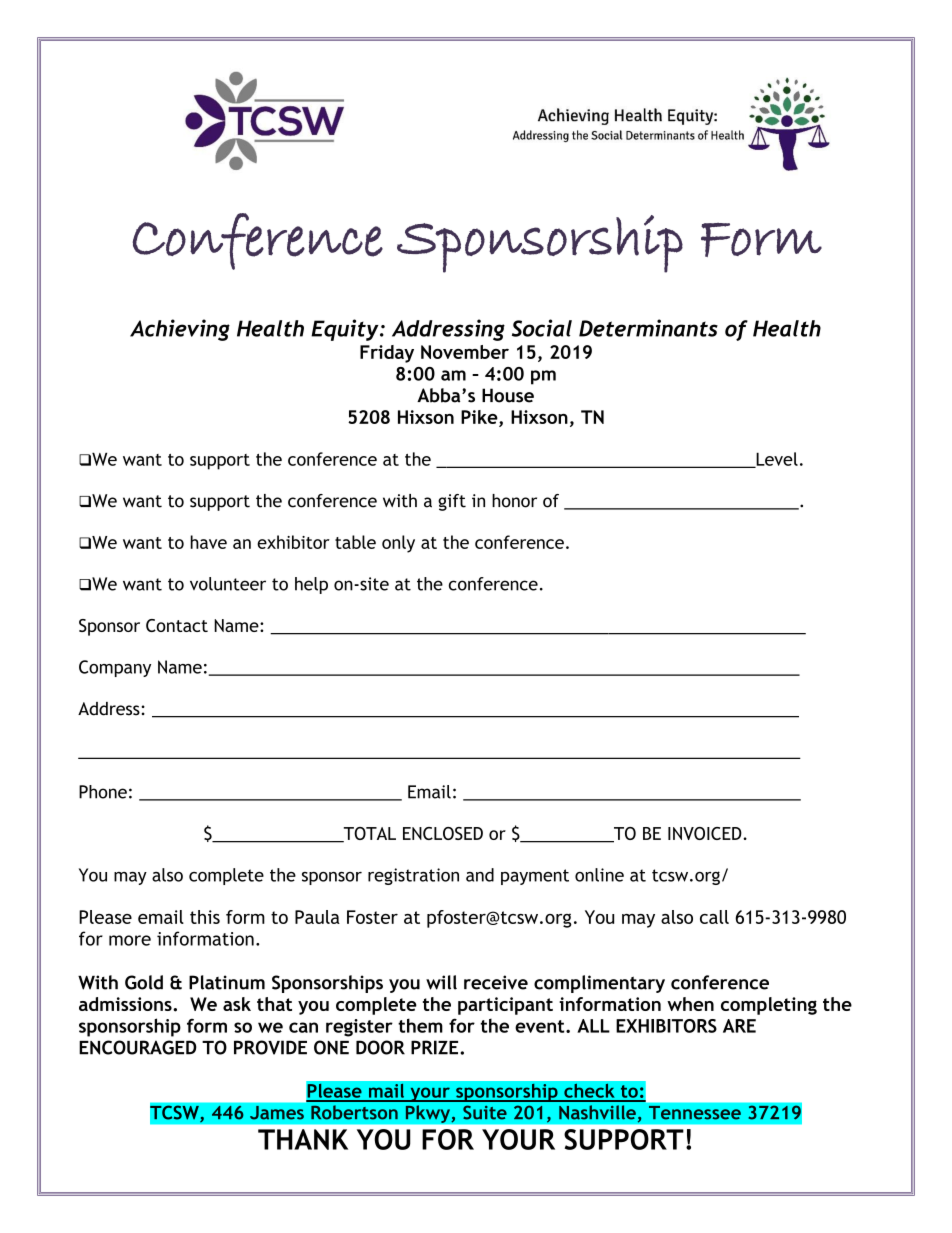  Describe the element at coordinates (180, 330) in the screenshot. I see `Achieving` at that location.
